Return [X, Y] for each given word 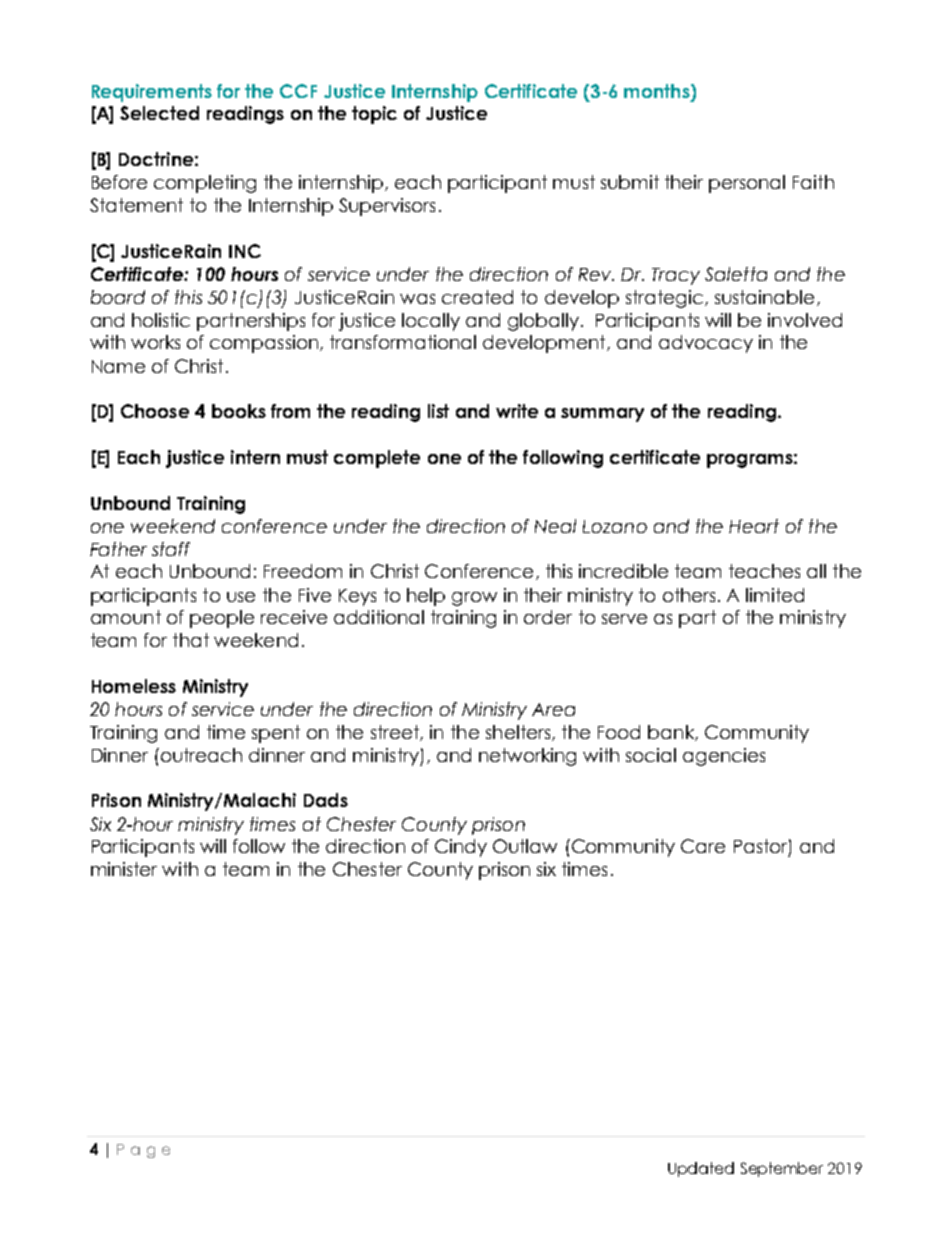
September [782, 1169]
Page [143, 1151]
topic [374, 115]
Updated [701, 1169]
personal [747, 184]
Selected [159, 113]
